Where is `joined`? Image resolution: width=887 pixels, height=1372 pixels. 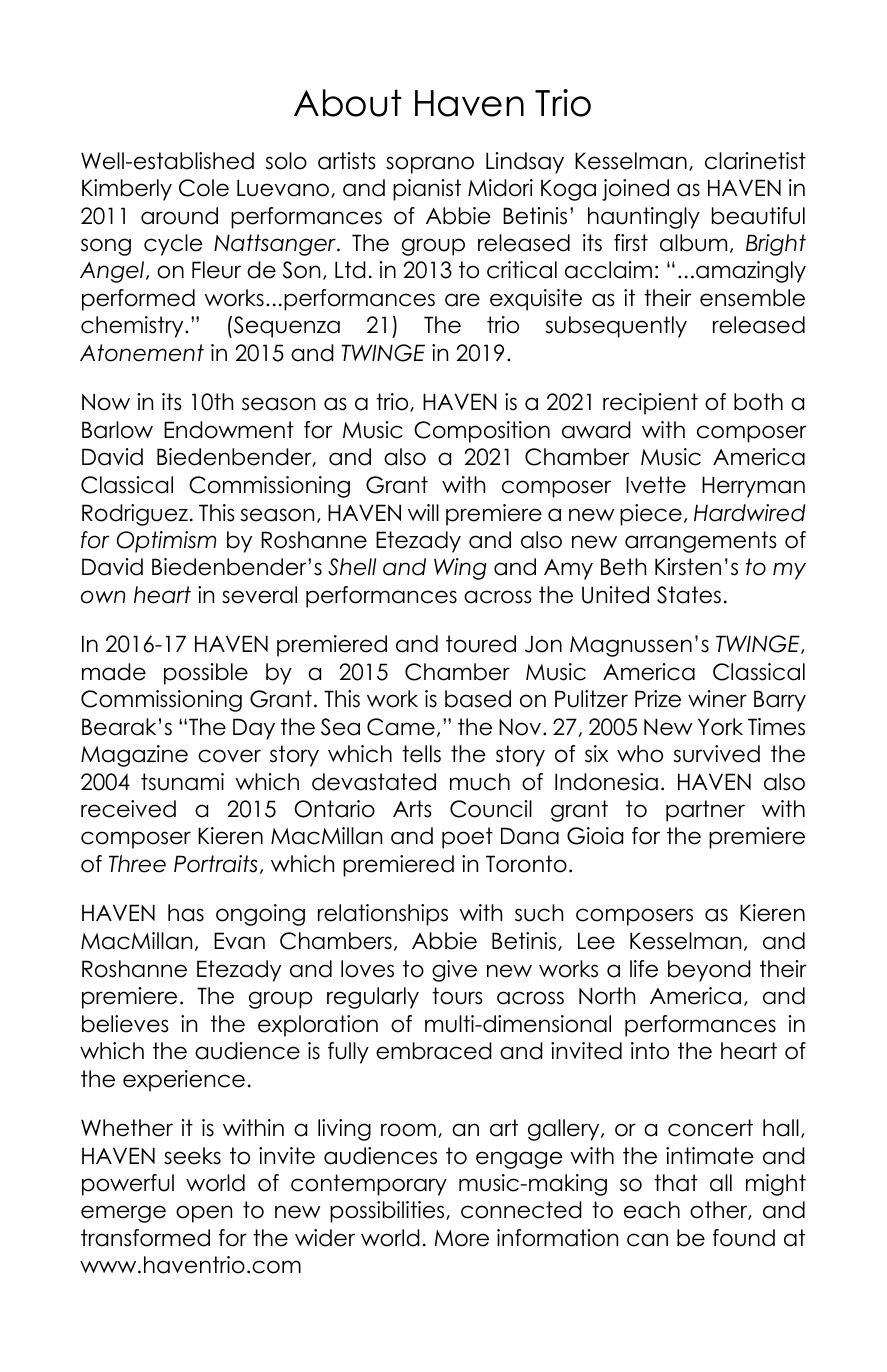 joined is located at coordinates (635, 190).
